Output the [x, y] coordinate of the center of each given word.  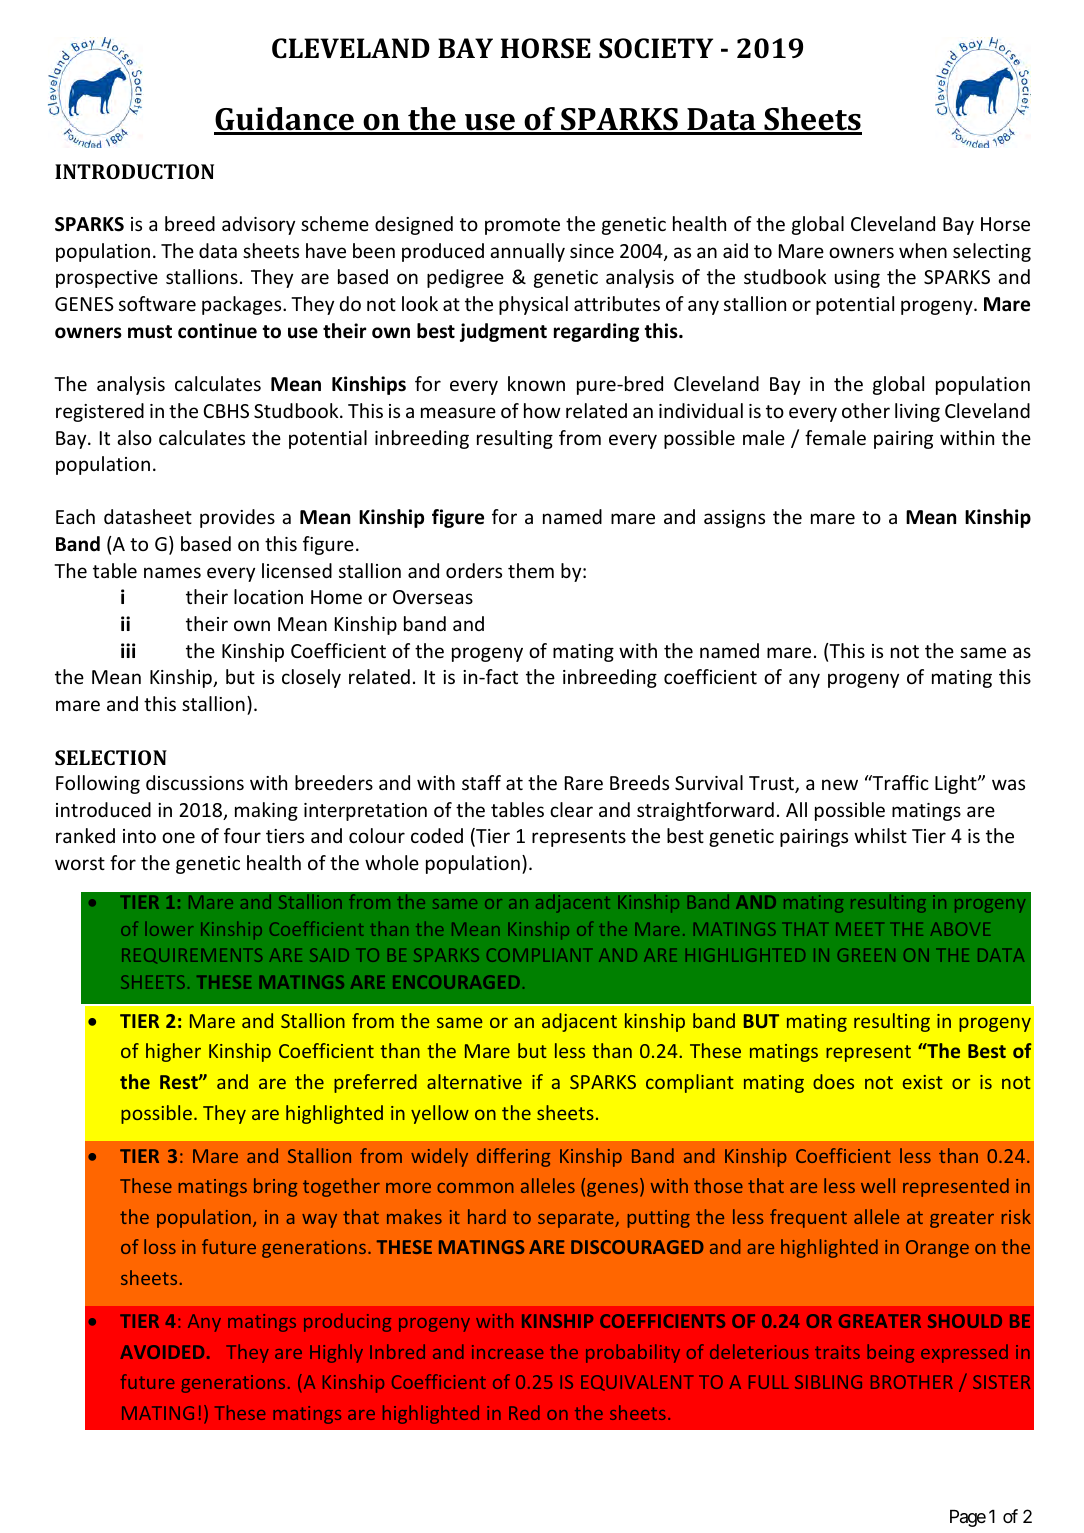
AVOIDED [162, 1352]
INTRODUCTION [134, 171]
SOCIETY [656, 48]
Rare [584, 783]
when [923, 250]
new [840, 784]
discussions [195, 782]
